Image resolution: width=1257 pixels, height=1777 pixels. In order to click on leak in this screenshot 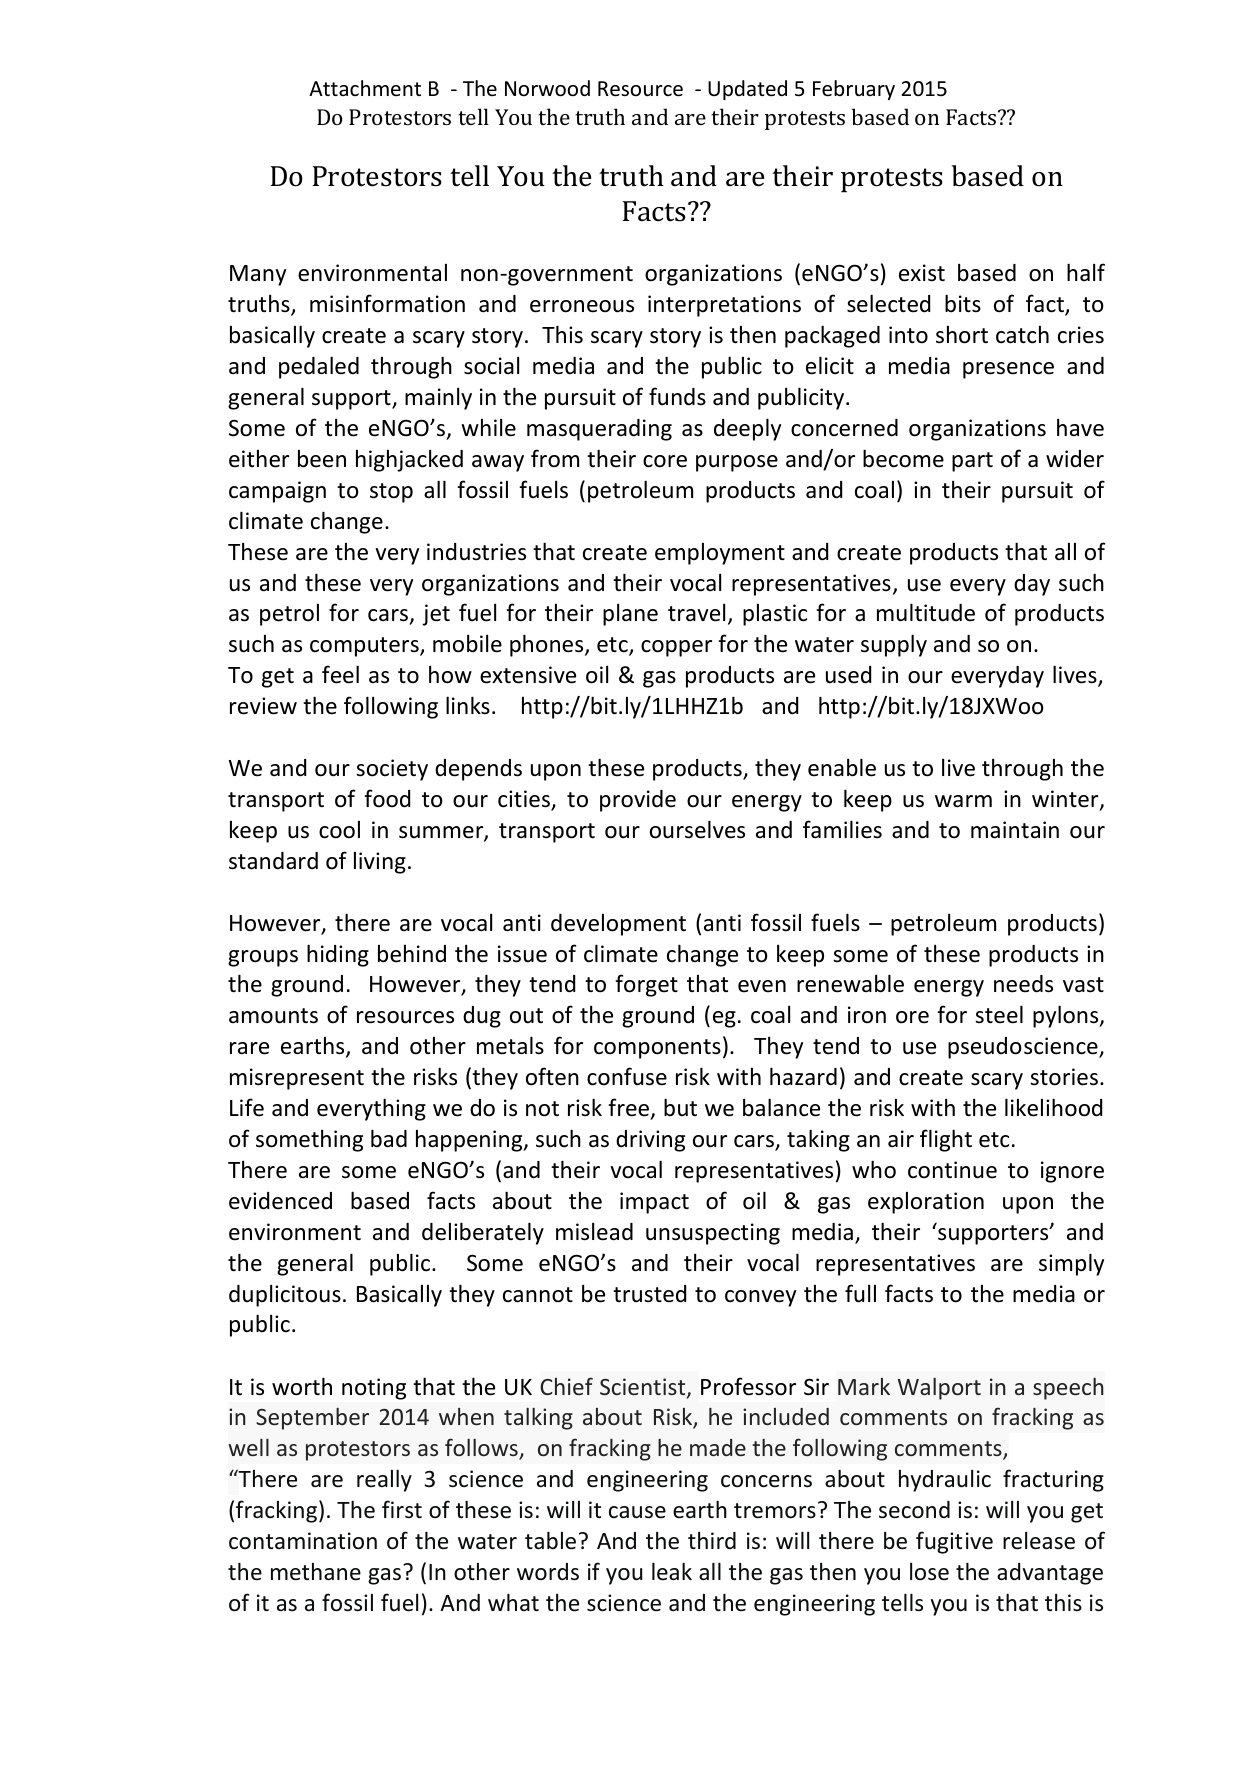, I will do `click(672, 1571)`.
